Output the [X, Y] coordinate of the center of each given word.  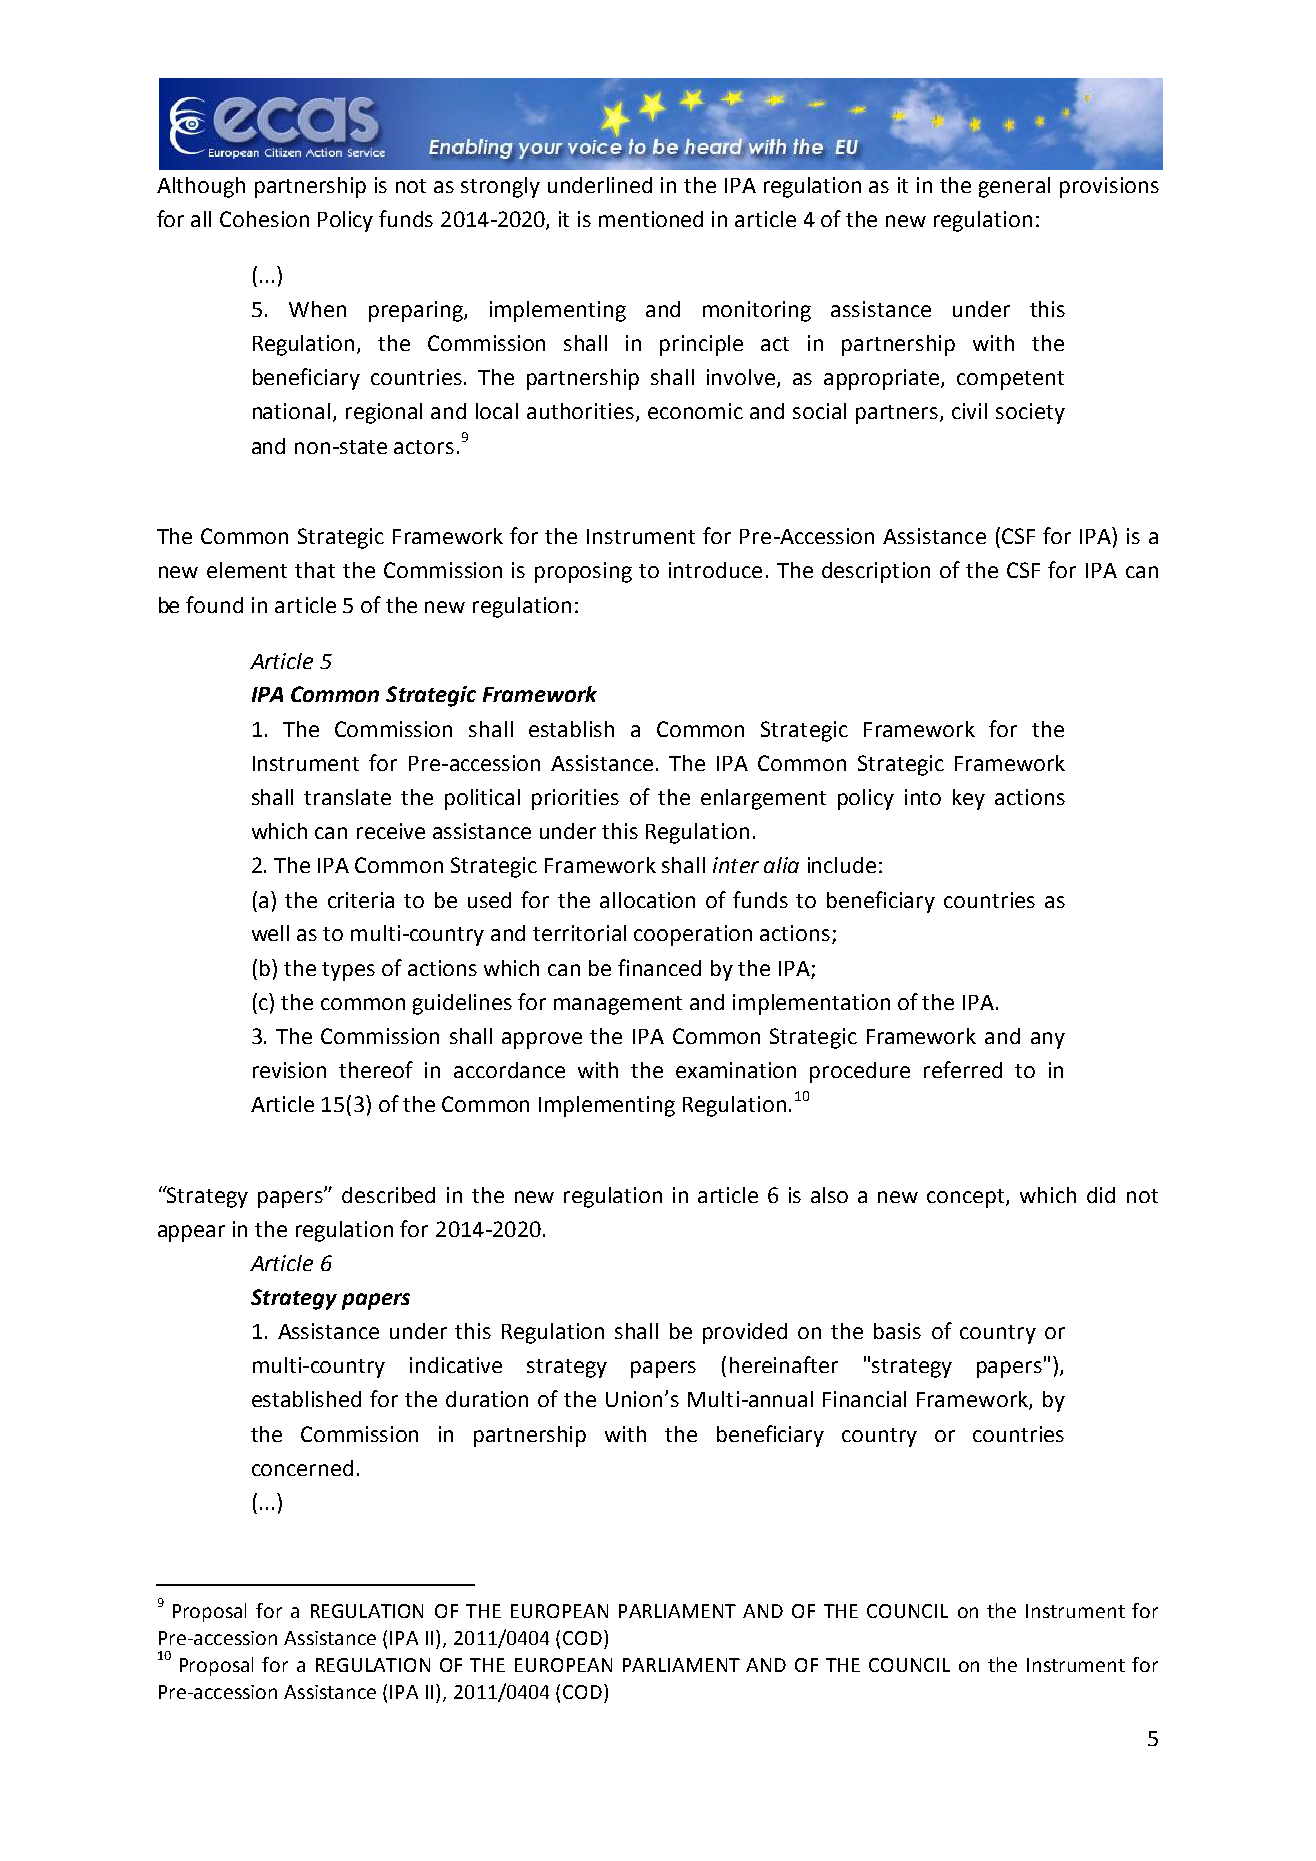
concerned [302, 1468]
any [1048, 1040]
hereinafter [784, 1364]
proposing [583, 572]
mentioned [651, 219]
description [876, 572]
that [315, 570]
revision [289, 1070]
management [618, 1005]
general [1014, 187]
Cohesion [264, 219]
